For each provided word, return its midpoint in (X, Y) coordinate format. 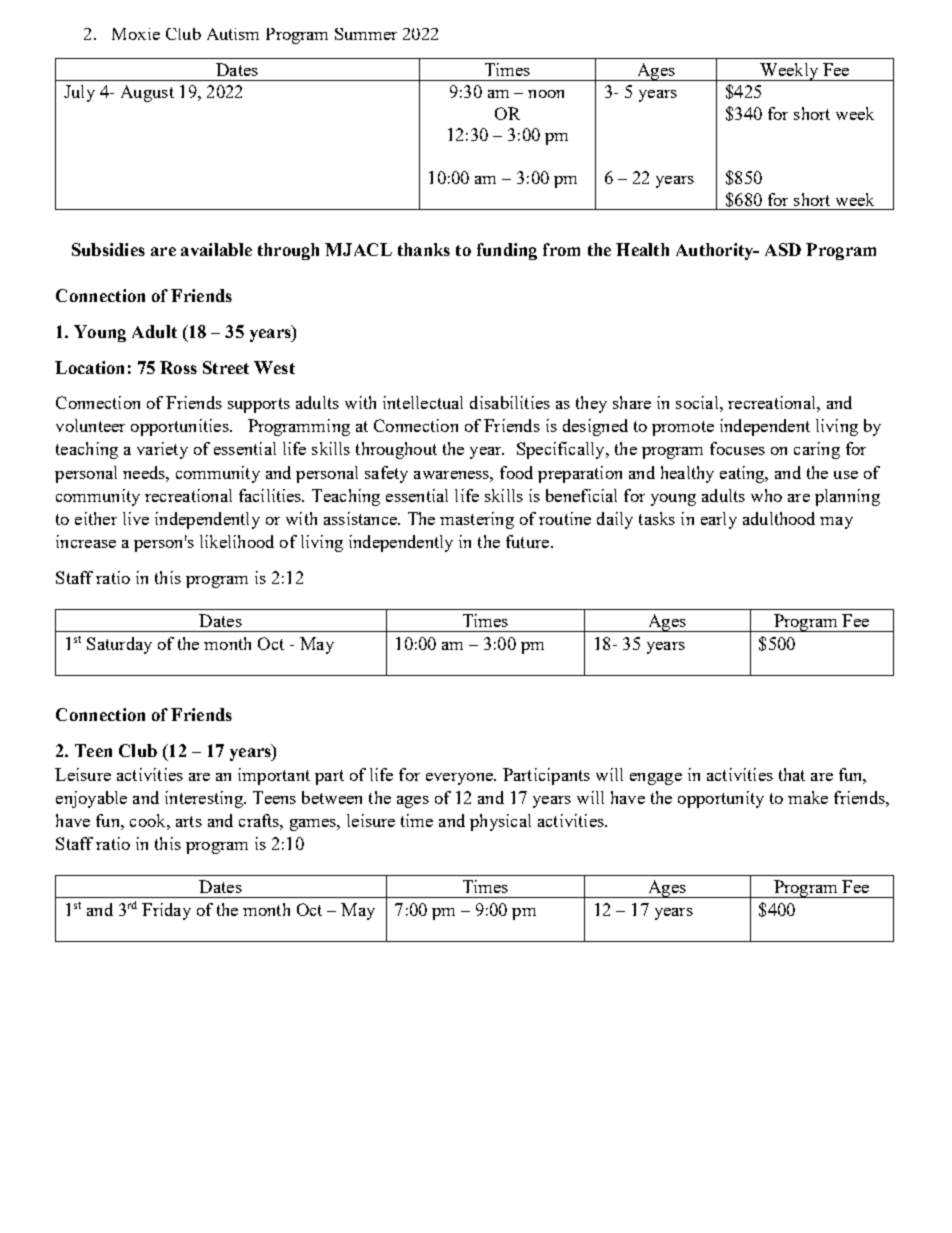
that (792, 774)
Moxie (136, 34)
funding (507, 251)
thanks (424, 249)
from (561, 249)
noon (546, 94)
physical (500, 822)
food (516, 472)
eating (743, 474)
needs (145, 472)
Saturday (119, 645)
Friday (166, 911)
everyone (460, 779)
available (216, 249)
